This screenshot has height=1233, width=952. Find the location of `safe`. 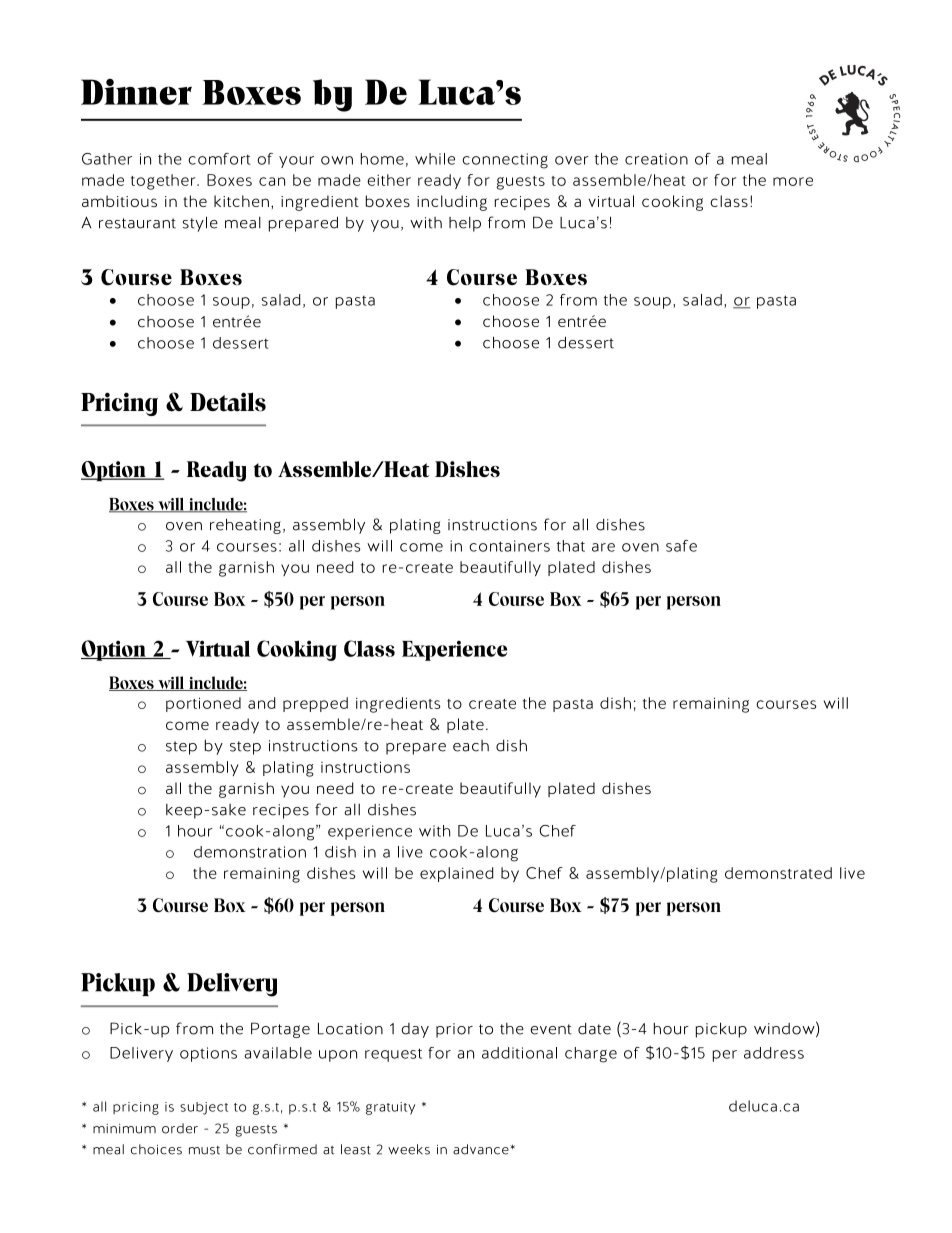

safe is located at coordinates (681, 546).
